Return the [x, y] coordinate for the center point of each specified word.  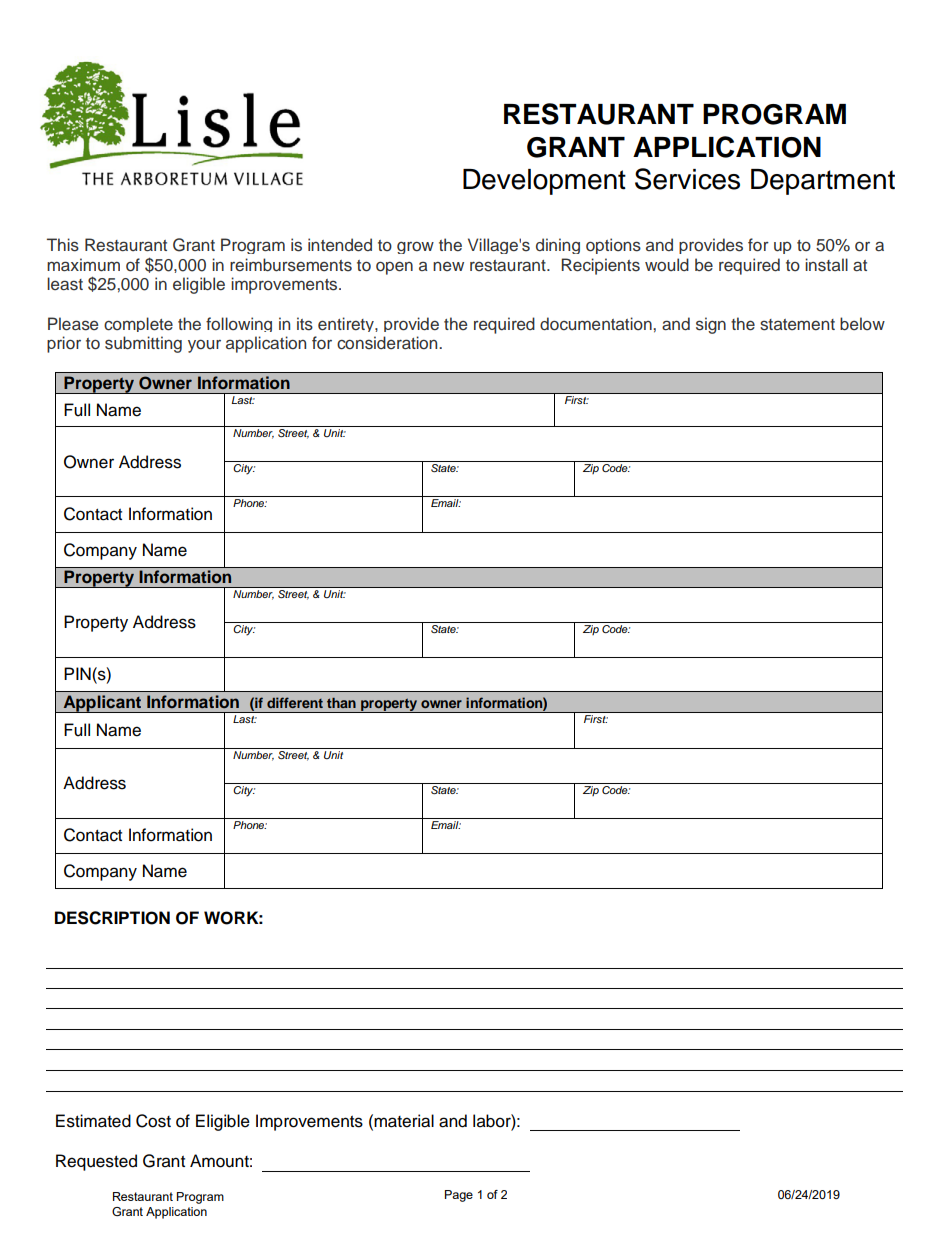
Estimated [93, 1121]
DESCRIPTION [112, 918]
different [295, 702]
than [341, 703]
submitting [143, 344]
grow [415, 247]
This [63, 245]
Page [459, 1196]
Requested [96, 1162]
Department [823, 182]
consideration [388, 343]
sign [711, 325]
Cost [153, 1121]
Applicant [102, 704]
